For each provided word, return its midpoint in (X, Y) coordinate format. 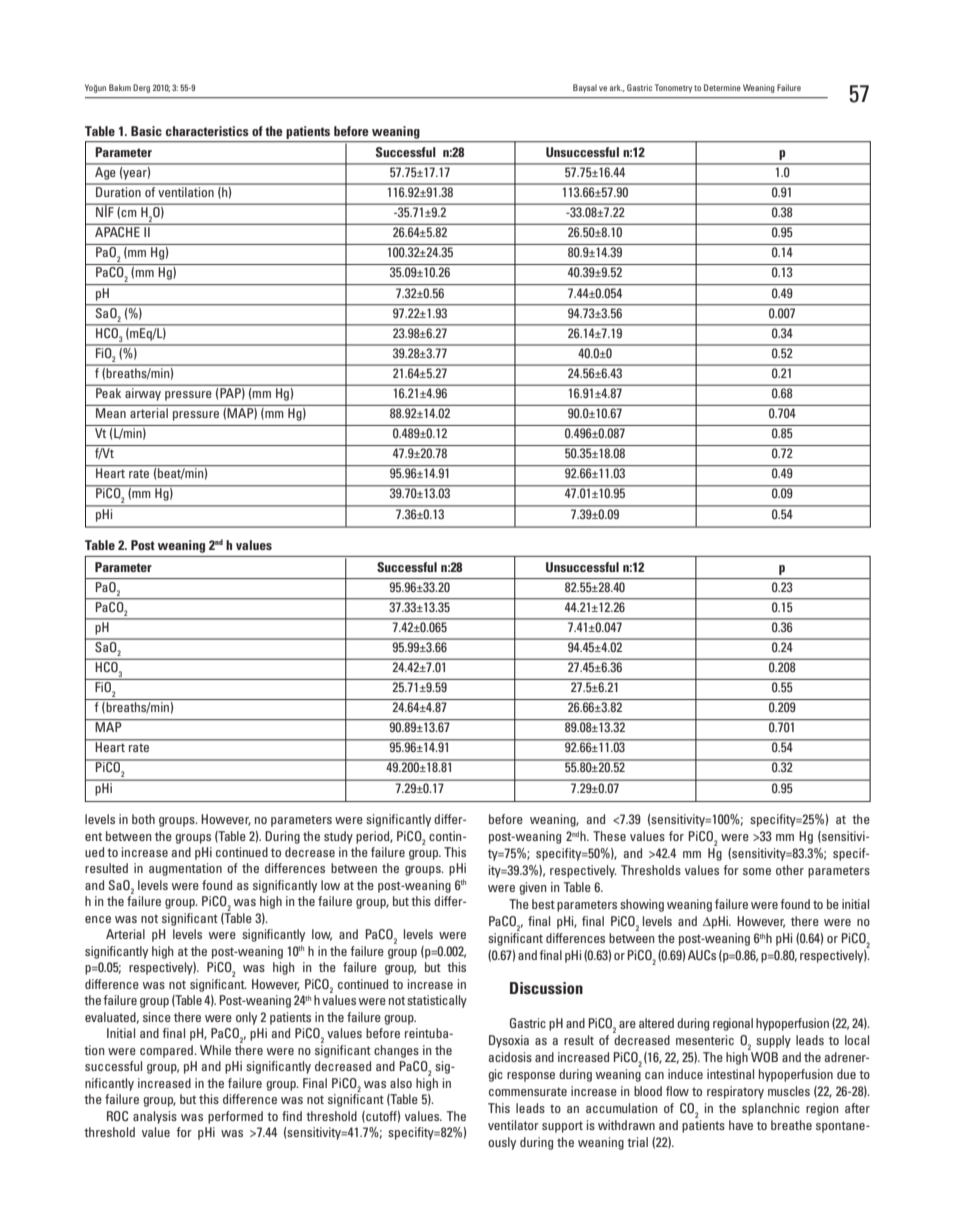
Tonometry (673, 88)
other (790, 870)
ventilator (513, 1125)
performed (235, 1117)
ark (616, 87)
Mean (111, 413)
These (609, 836)
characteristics (207, 131)
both (143, 819)
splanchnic (771, 1109)
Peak (108, 393)
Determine (722, 87)
